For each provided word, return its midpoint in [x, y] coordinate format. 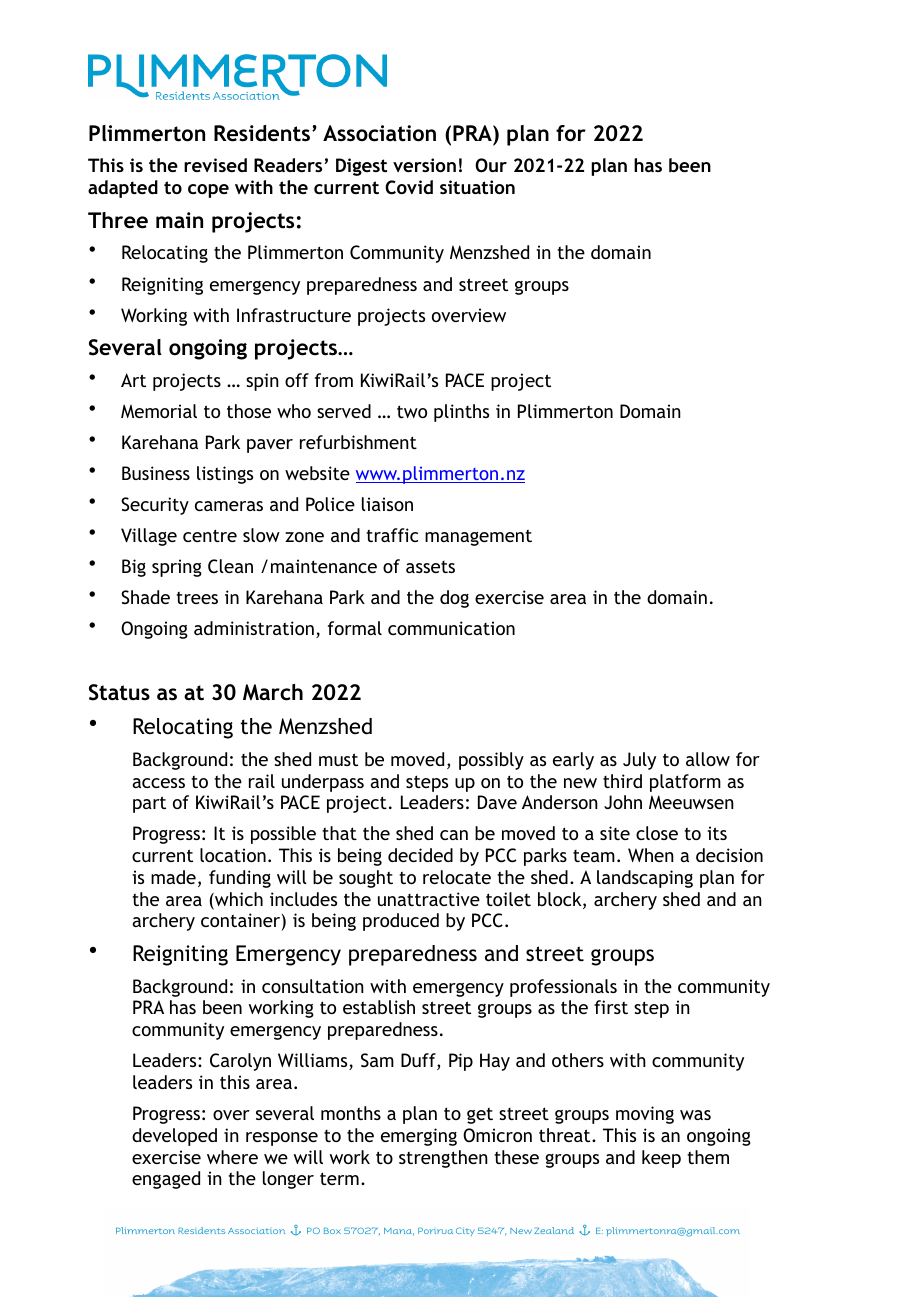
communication [451, 628]
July [639, 761]
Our [491, 165]
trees [197, 597]
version [424, 165]
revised [215, 165]
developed [174, 1137]
